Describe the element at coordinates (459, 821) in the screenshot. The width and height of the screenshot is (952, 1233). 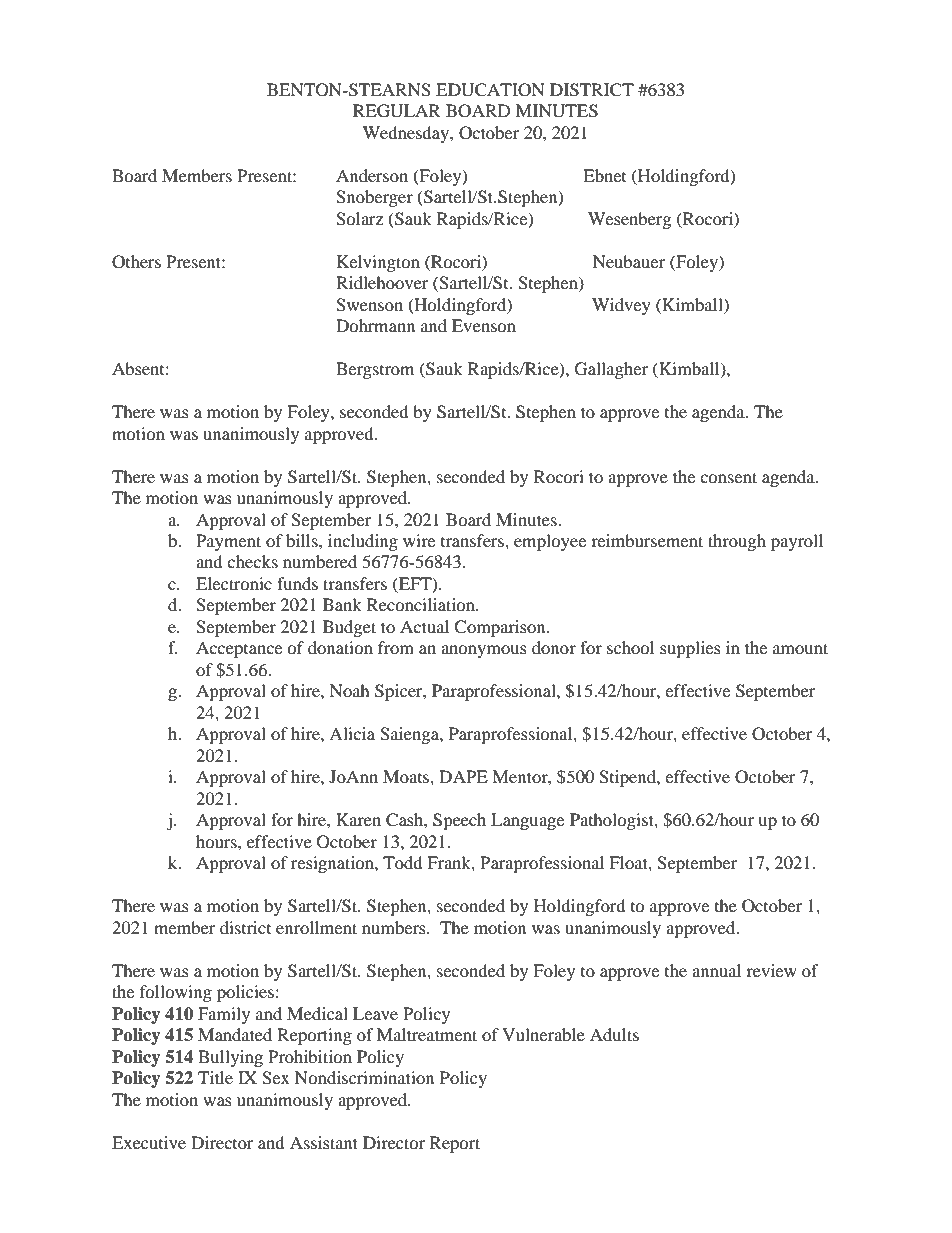
I see `Speech` at that location.
